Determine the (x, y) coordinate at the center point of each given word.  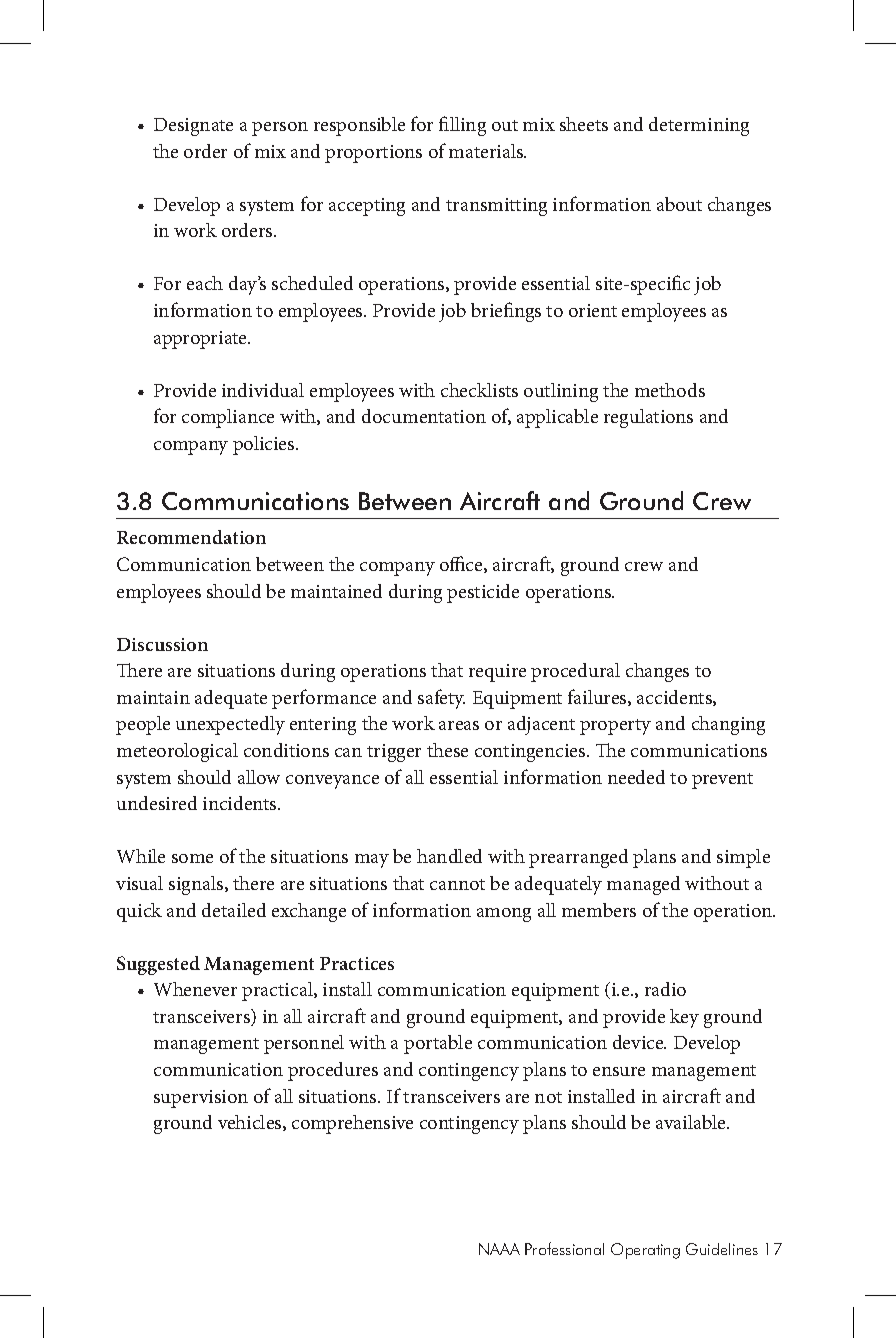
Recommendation (191, 537)
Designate (193, 127)
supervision (201, 1099)
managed (643, 885)
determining (699, 126)
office (462, 564)
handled (449, 856)
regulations (648, 418)
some (192, 858)
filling (462, 126)
